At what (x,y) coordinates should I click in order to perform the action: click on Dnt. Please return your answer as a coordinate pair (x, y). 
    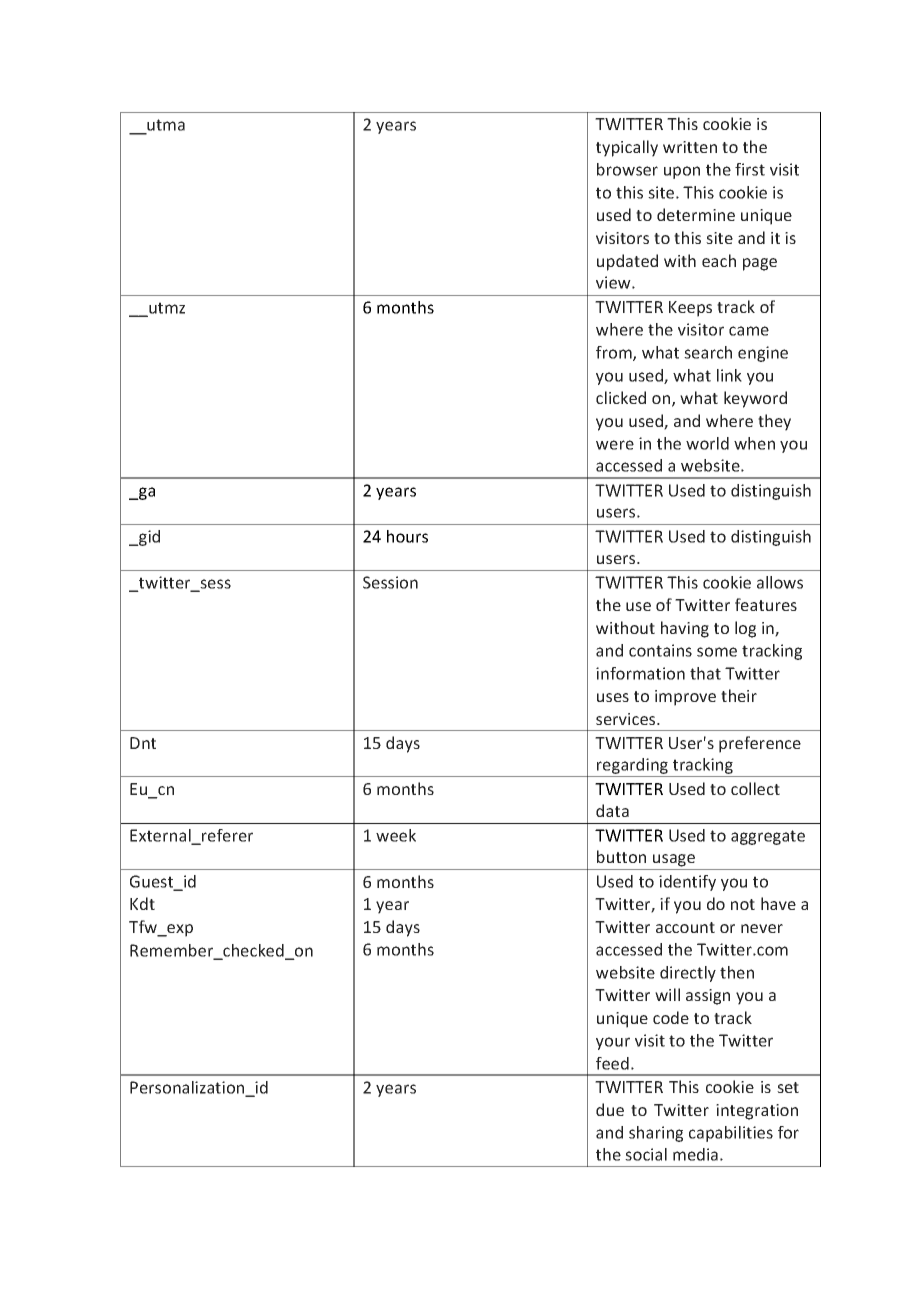
    Looking at the image, I should click on (143, 743).
